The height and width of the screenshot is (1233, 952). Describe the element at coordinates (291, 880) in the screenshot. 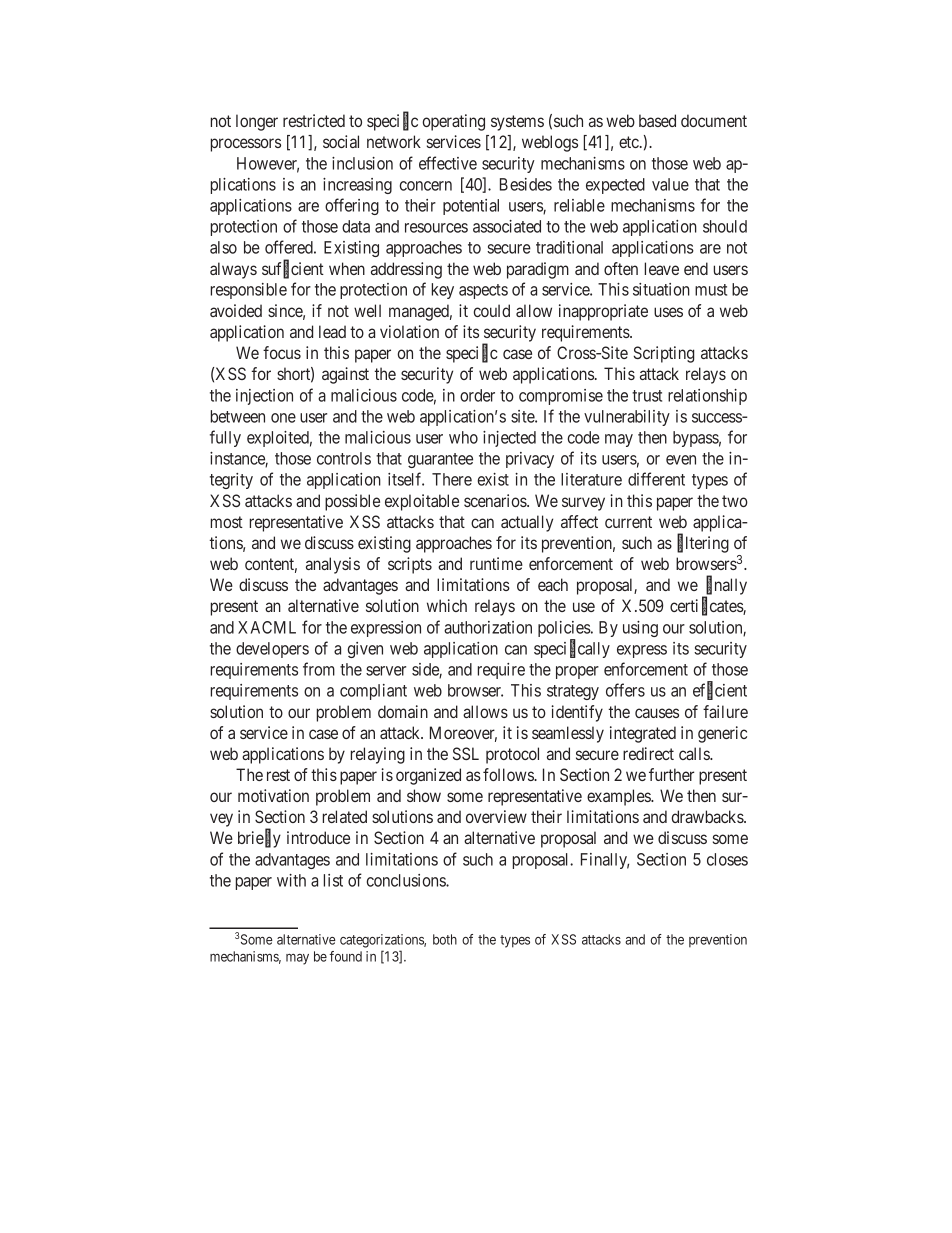

I see `with` at that location.
